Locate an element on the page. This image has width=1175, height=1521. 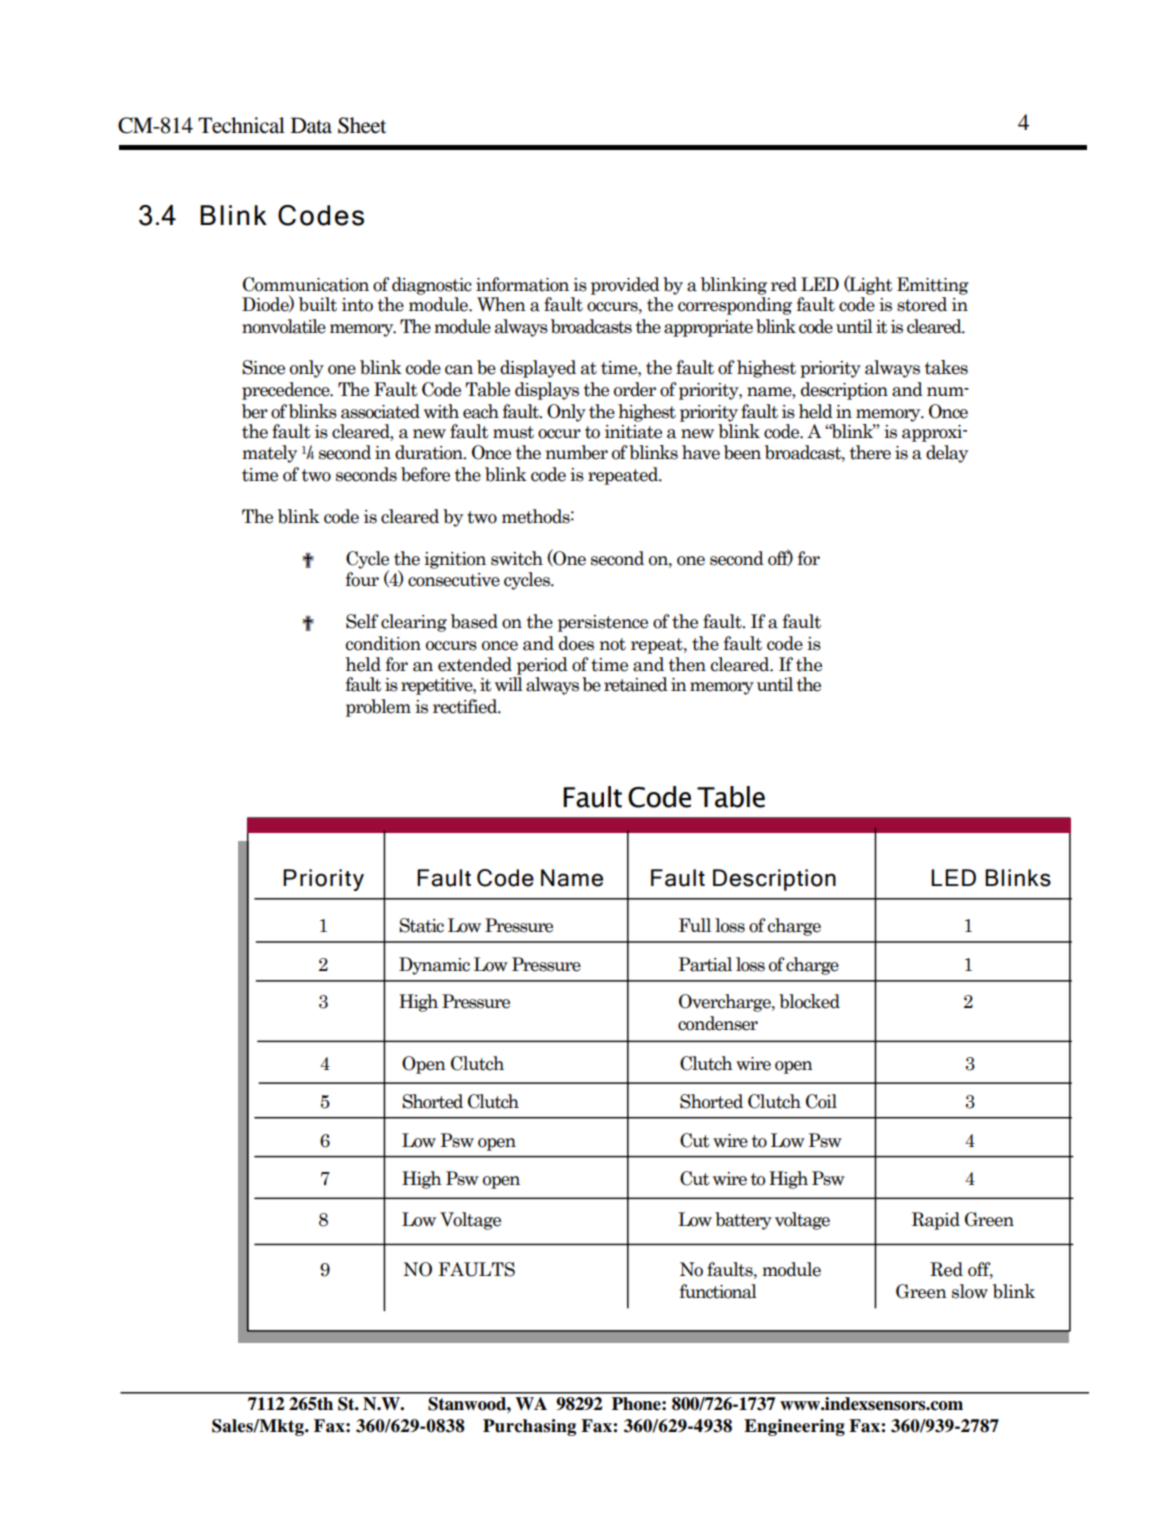
there is located at coordinates (870, 452).
